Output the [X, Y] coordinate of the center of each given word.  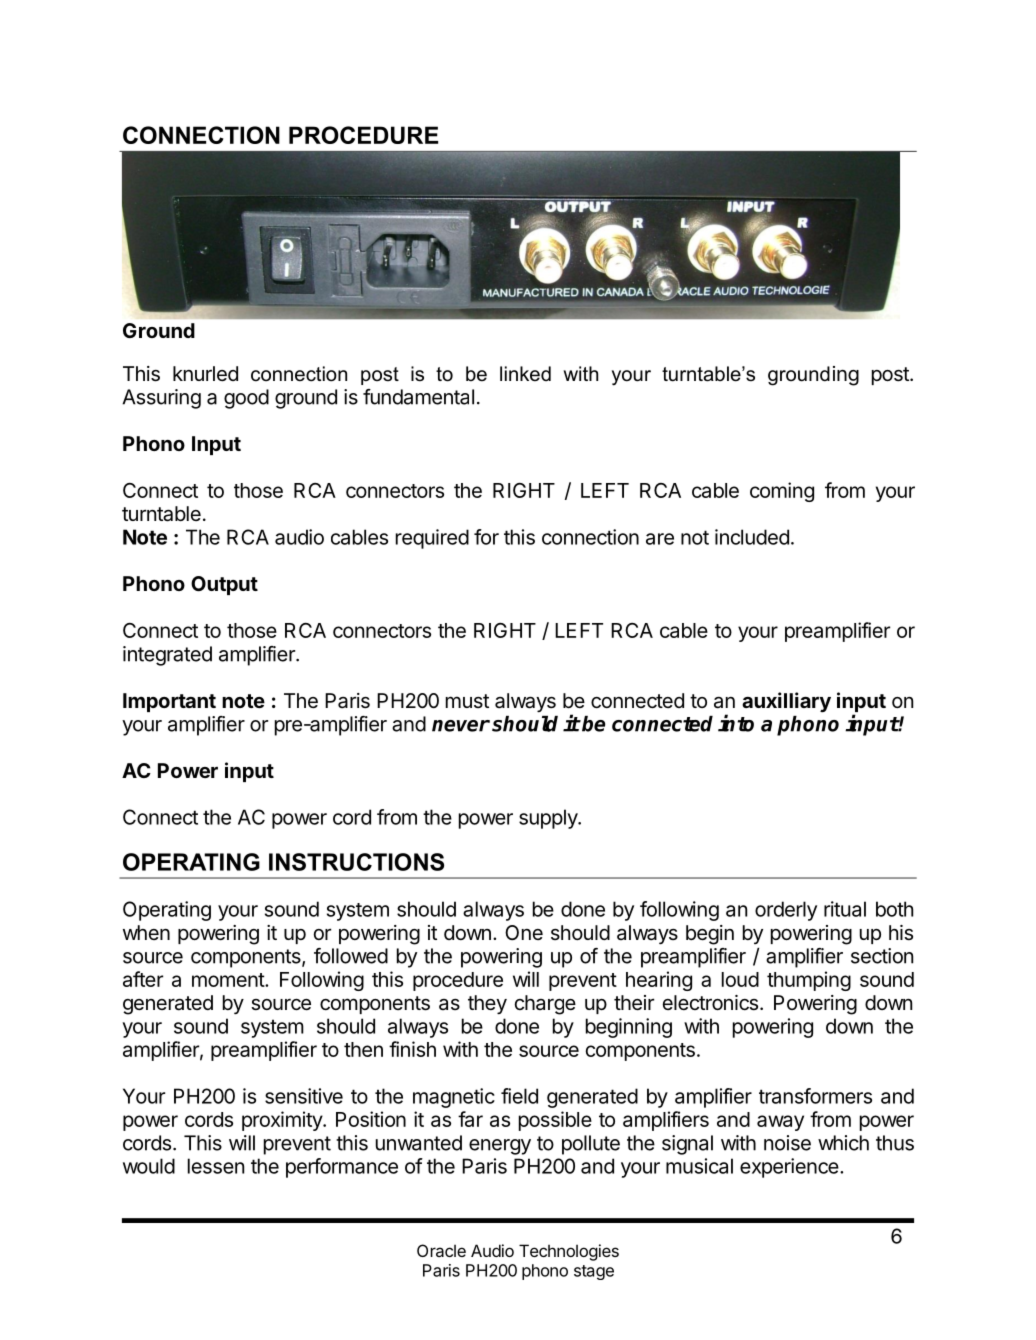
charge [545, 1005]
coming [782, 492]
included [752, 537]
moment [229, 980]
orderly [786, 911]
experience [790, 1168]
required [432, 539]
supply [549, 819]
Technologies [569, 1252]
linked [525, 374]
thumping [809, 981]
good [246, 399]
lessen [216, 1166]
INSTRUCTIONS [356, 862]
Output [224, 585]
